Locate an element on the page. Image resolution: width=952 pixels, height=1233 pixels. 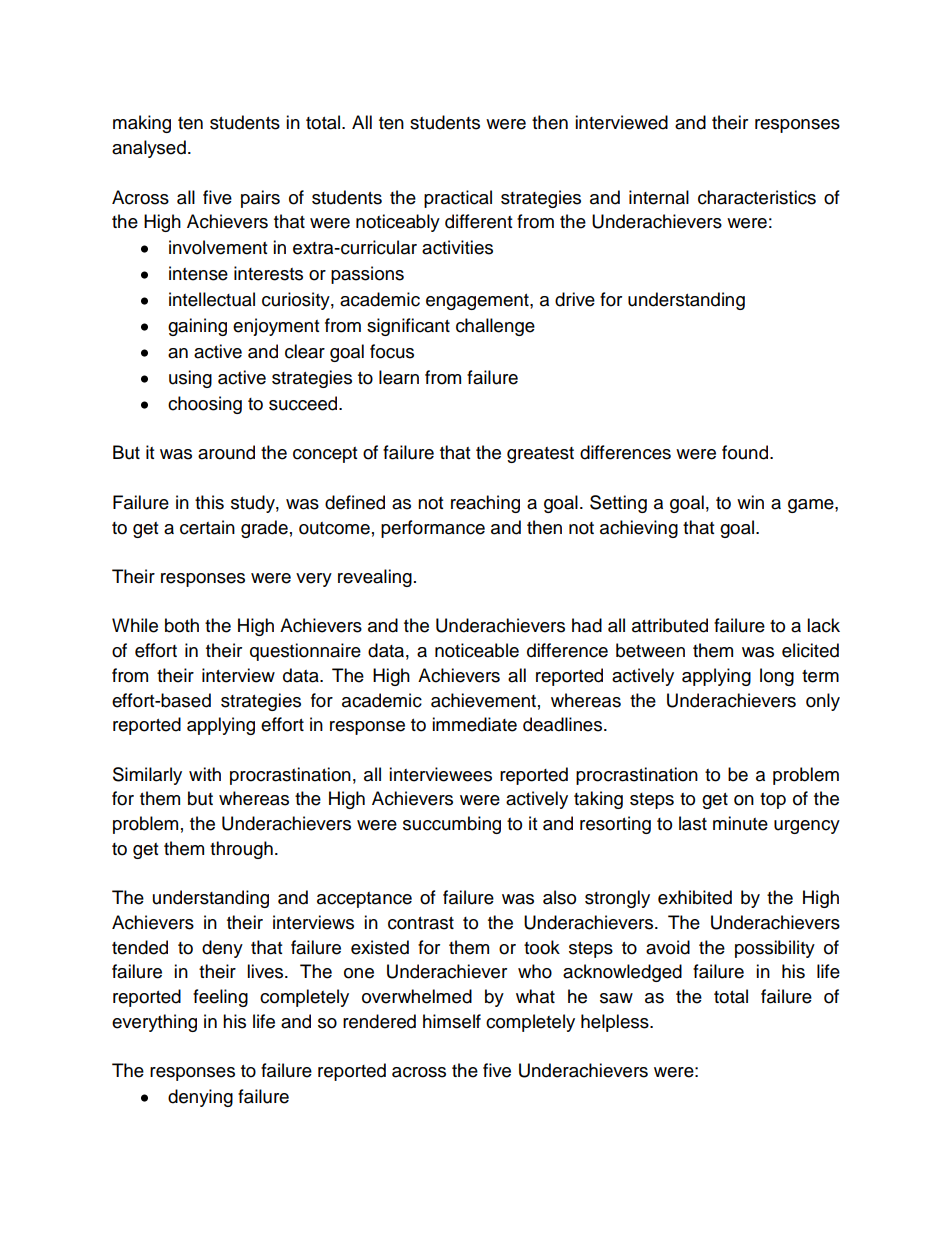
top is located at coordinates (773, 801).
